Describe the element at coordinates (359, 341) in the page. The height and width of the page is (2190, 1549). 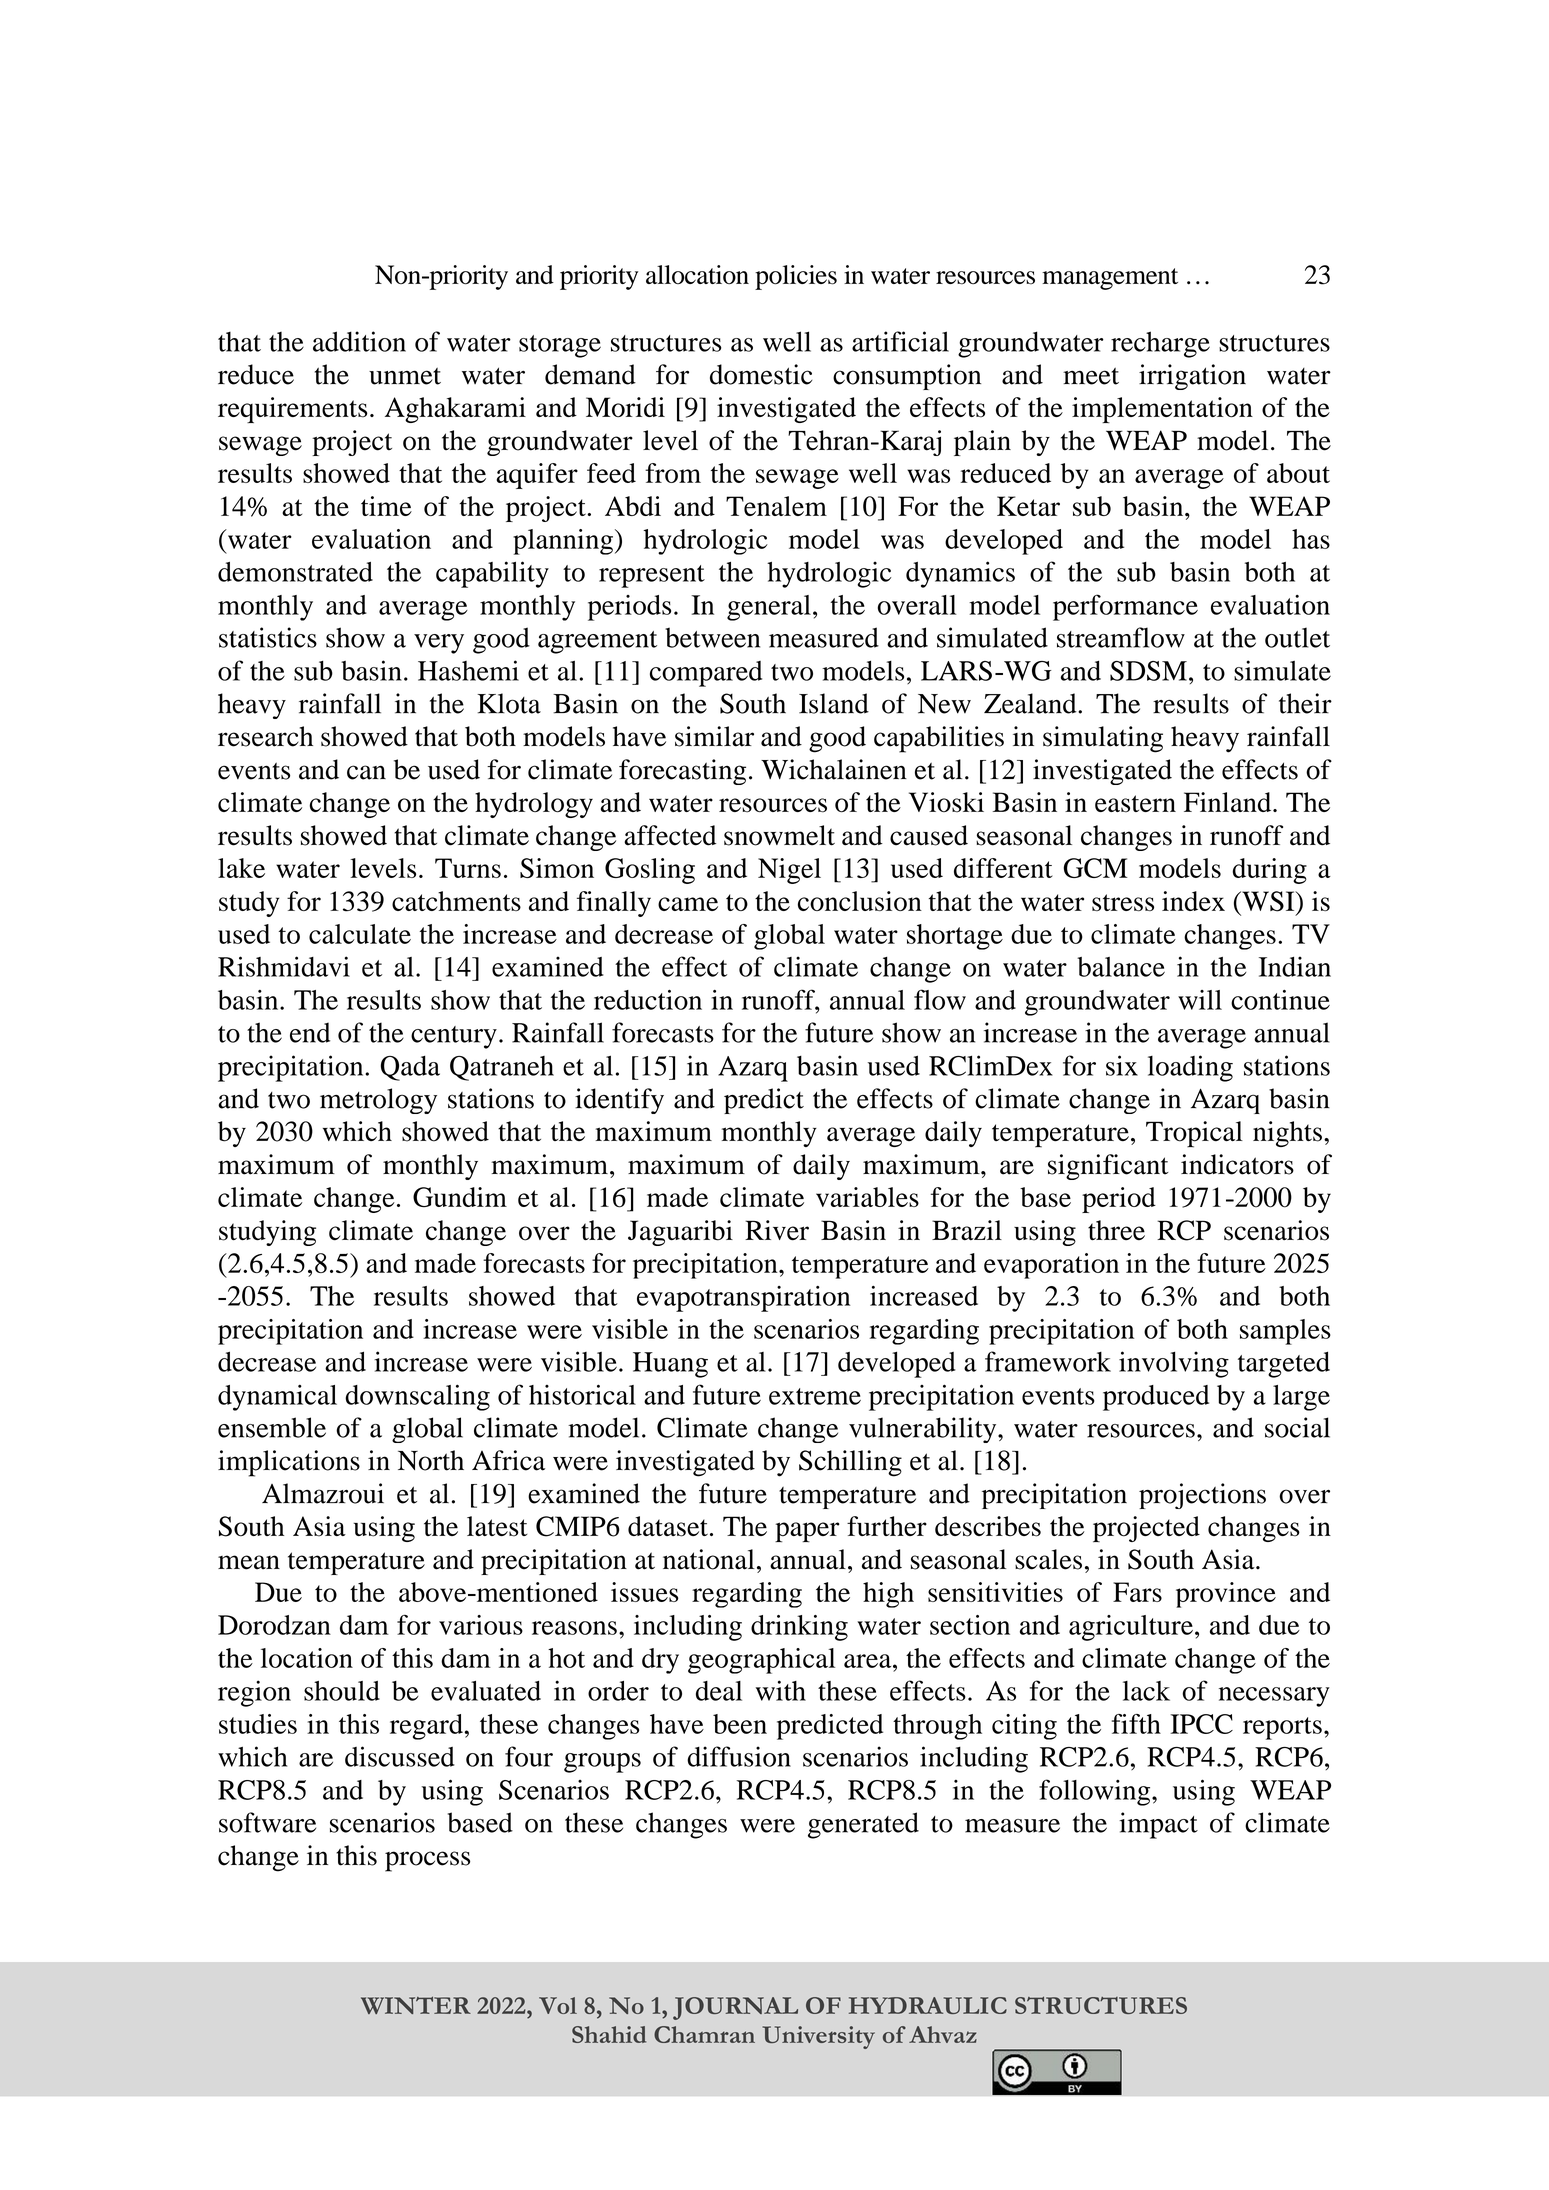
I see `addition` at that location.
